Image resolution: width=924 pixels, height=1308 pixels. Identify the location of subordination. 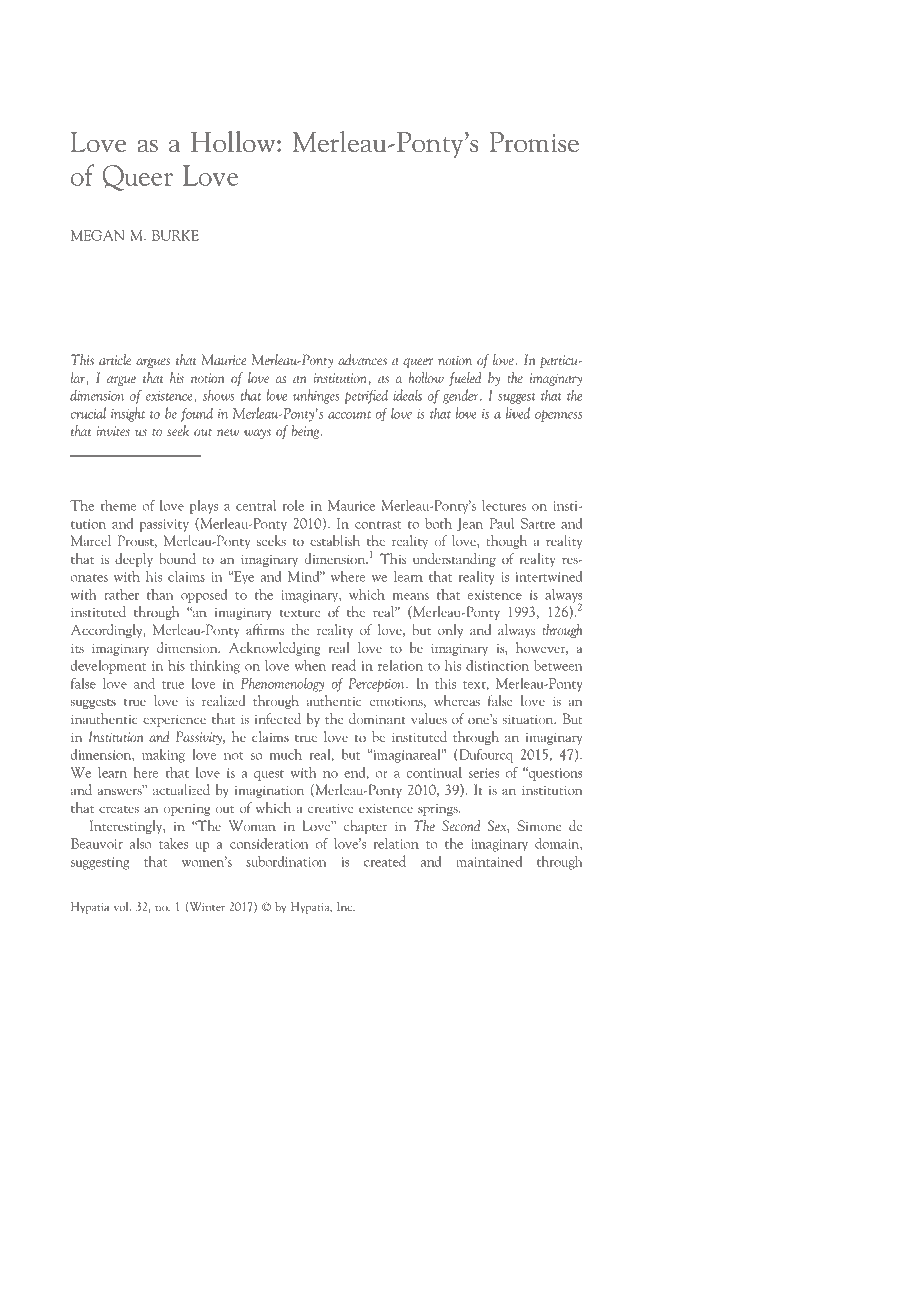
(286, 861).
